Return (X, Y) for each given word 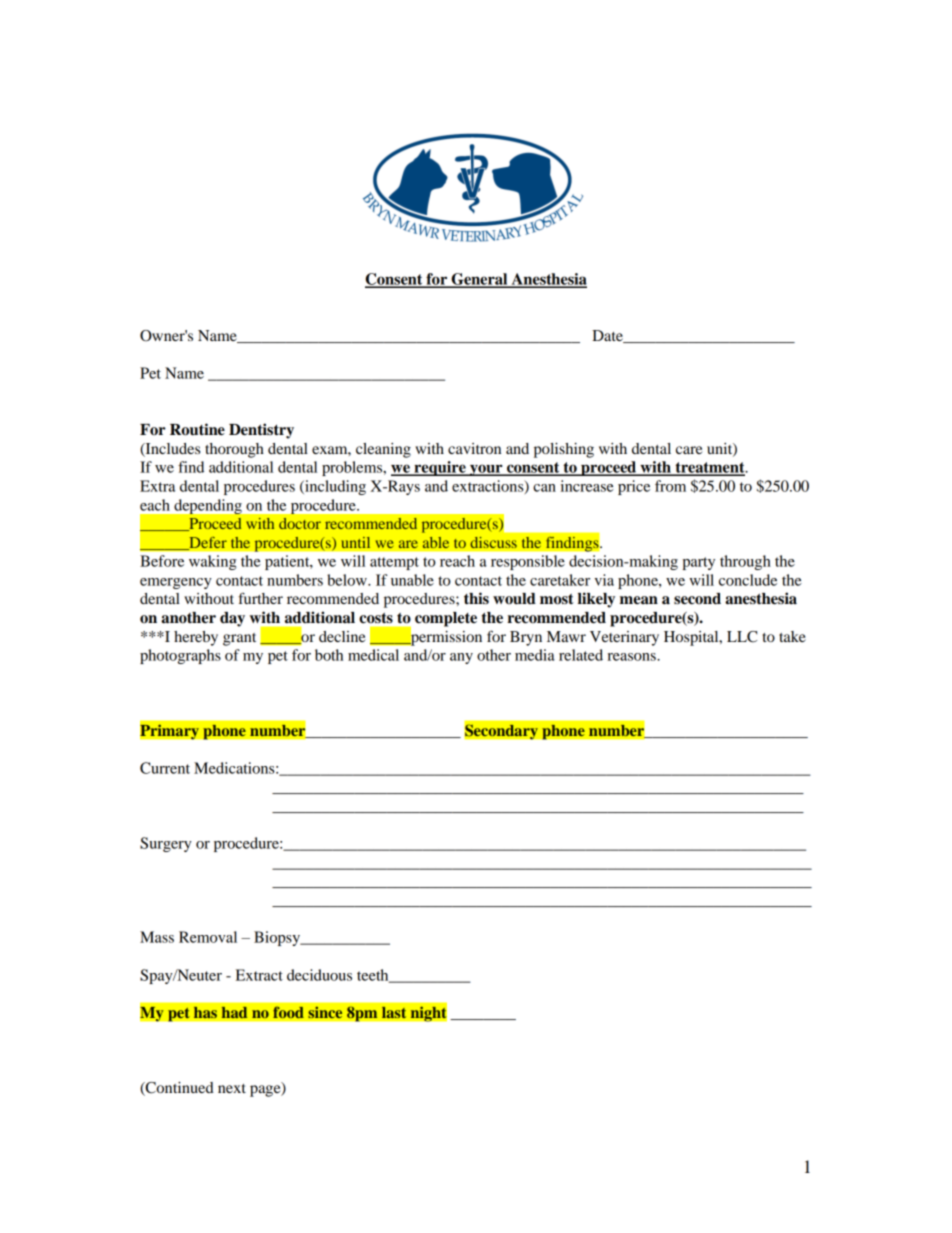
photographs (180, 656)
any (461, 658)
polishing (564, 450)
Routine (197, 429)
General (479, 280)
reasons (632, 657)
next (232, 1088)
